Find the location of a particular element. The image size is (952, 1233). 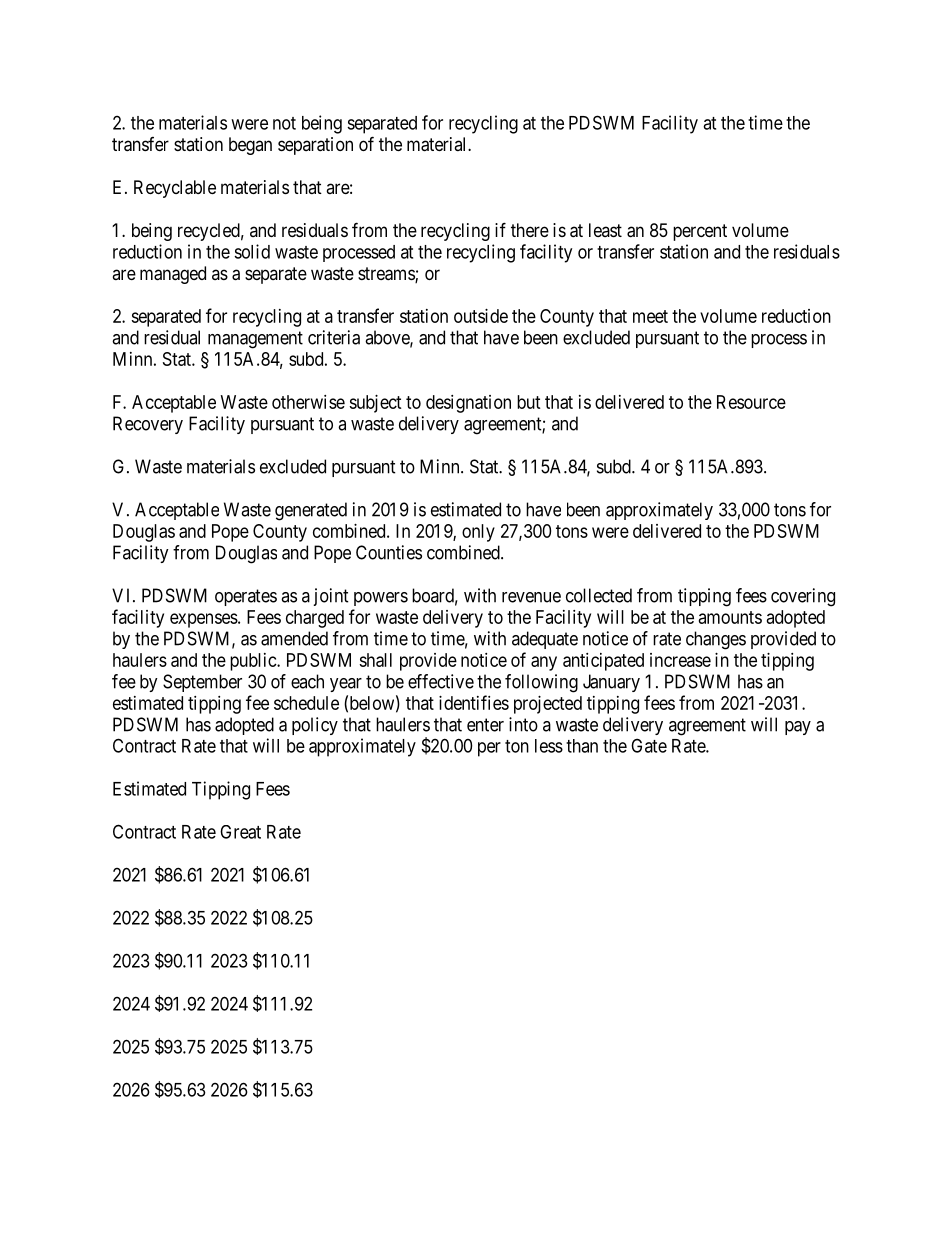

Resource is located at coordinates (751, 402).
